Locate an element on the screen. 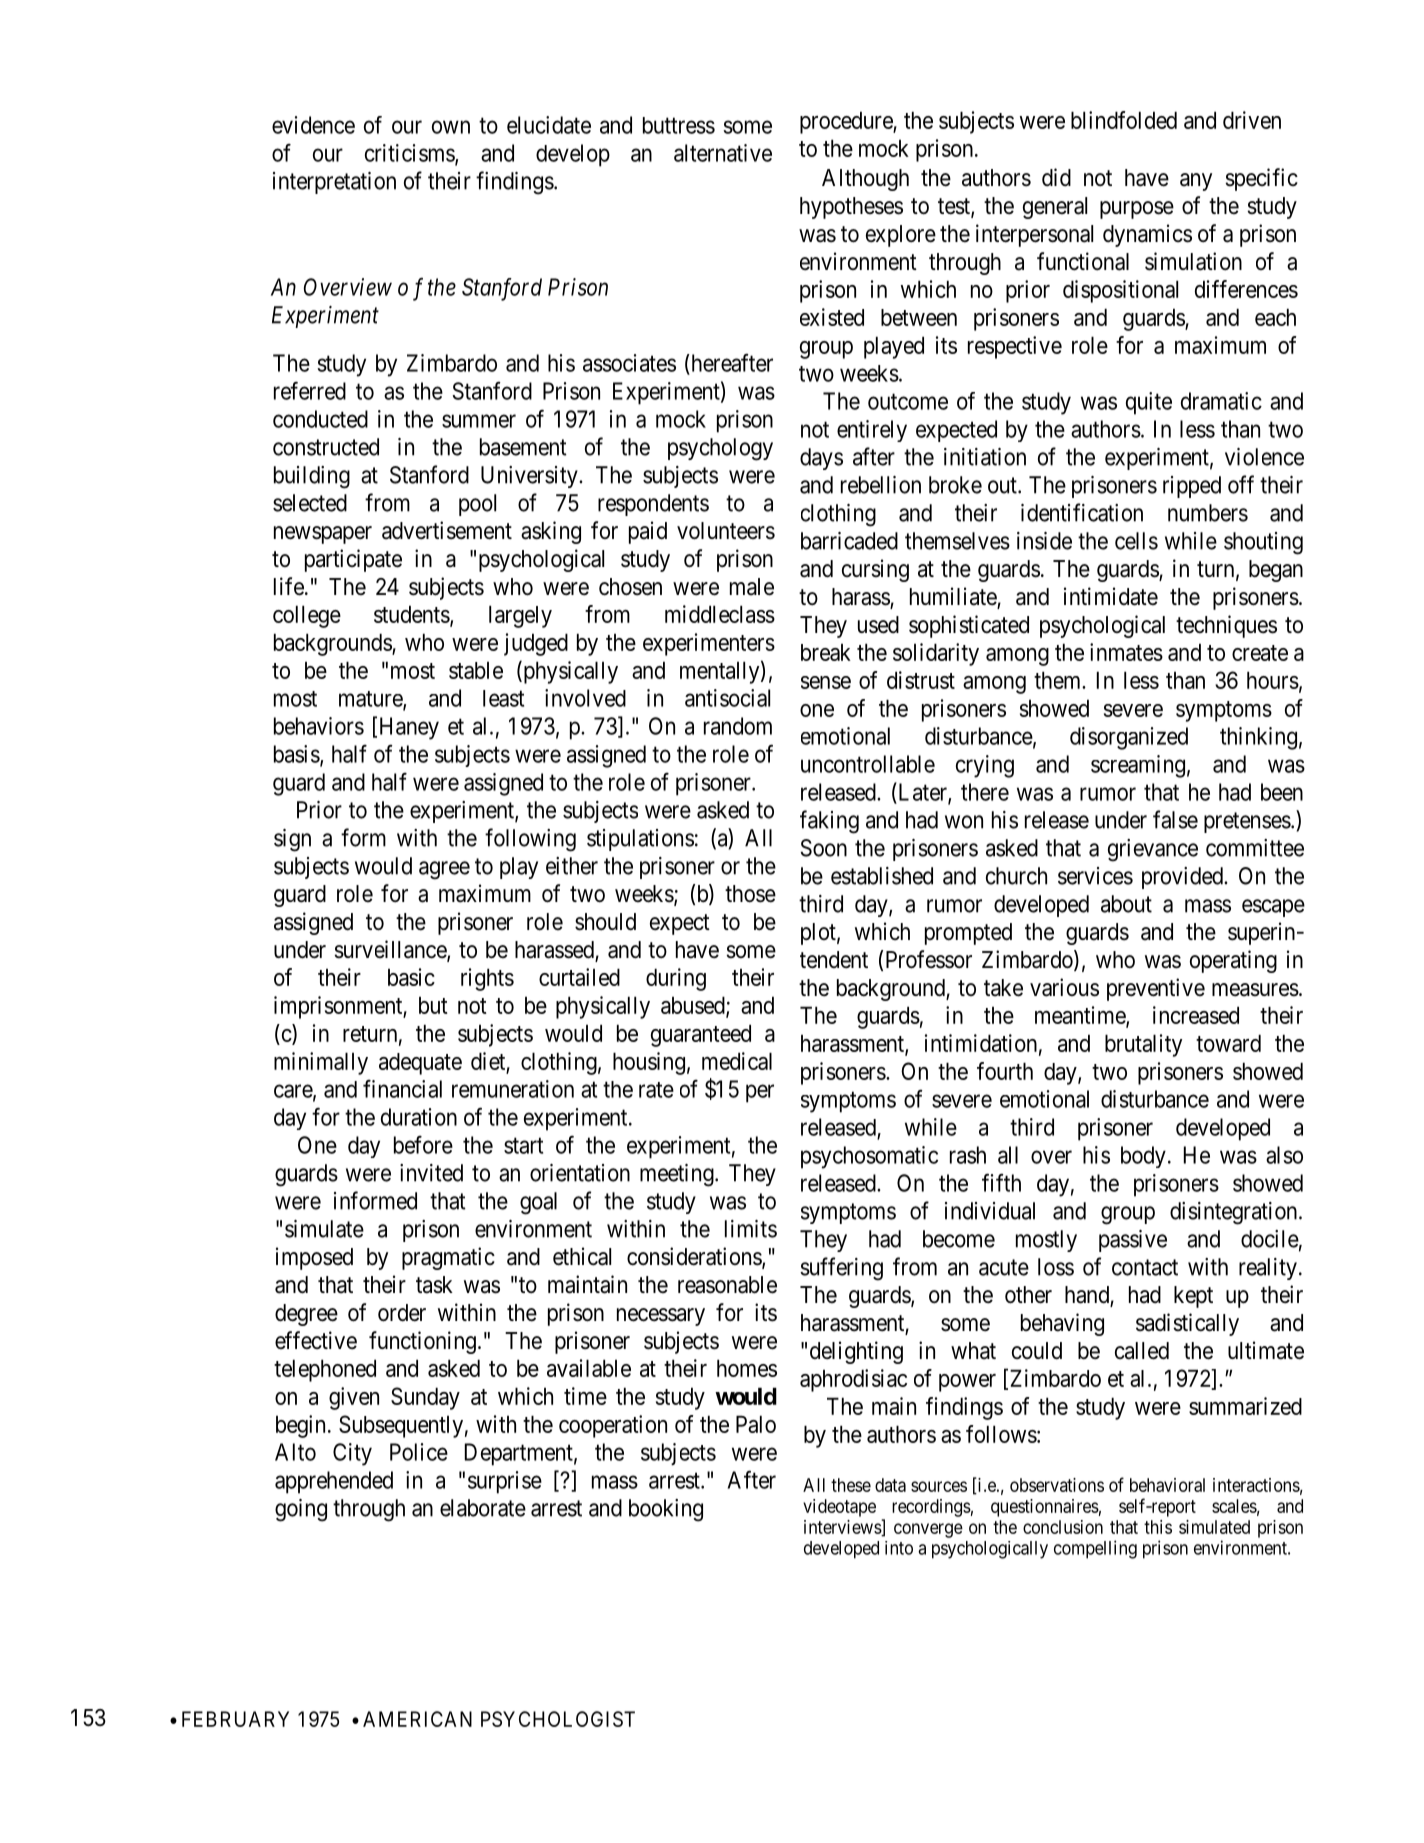  about is located at coordinates (1126, 904).
